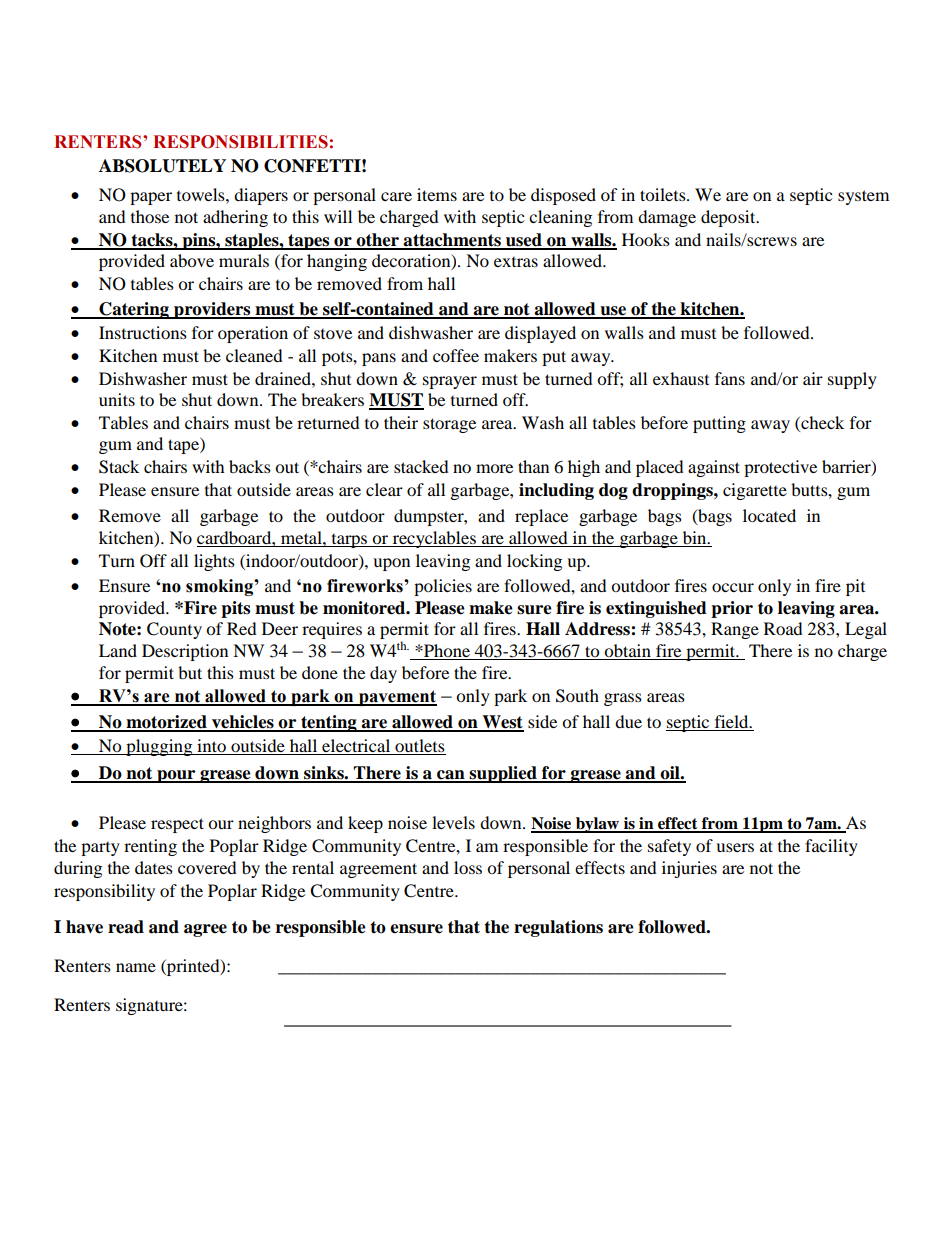  Describe the element at coordinates (558, 928) in the screenshot. I see `regulations` at that location.
